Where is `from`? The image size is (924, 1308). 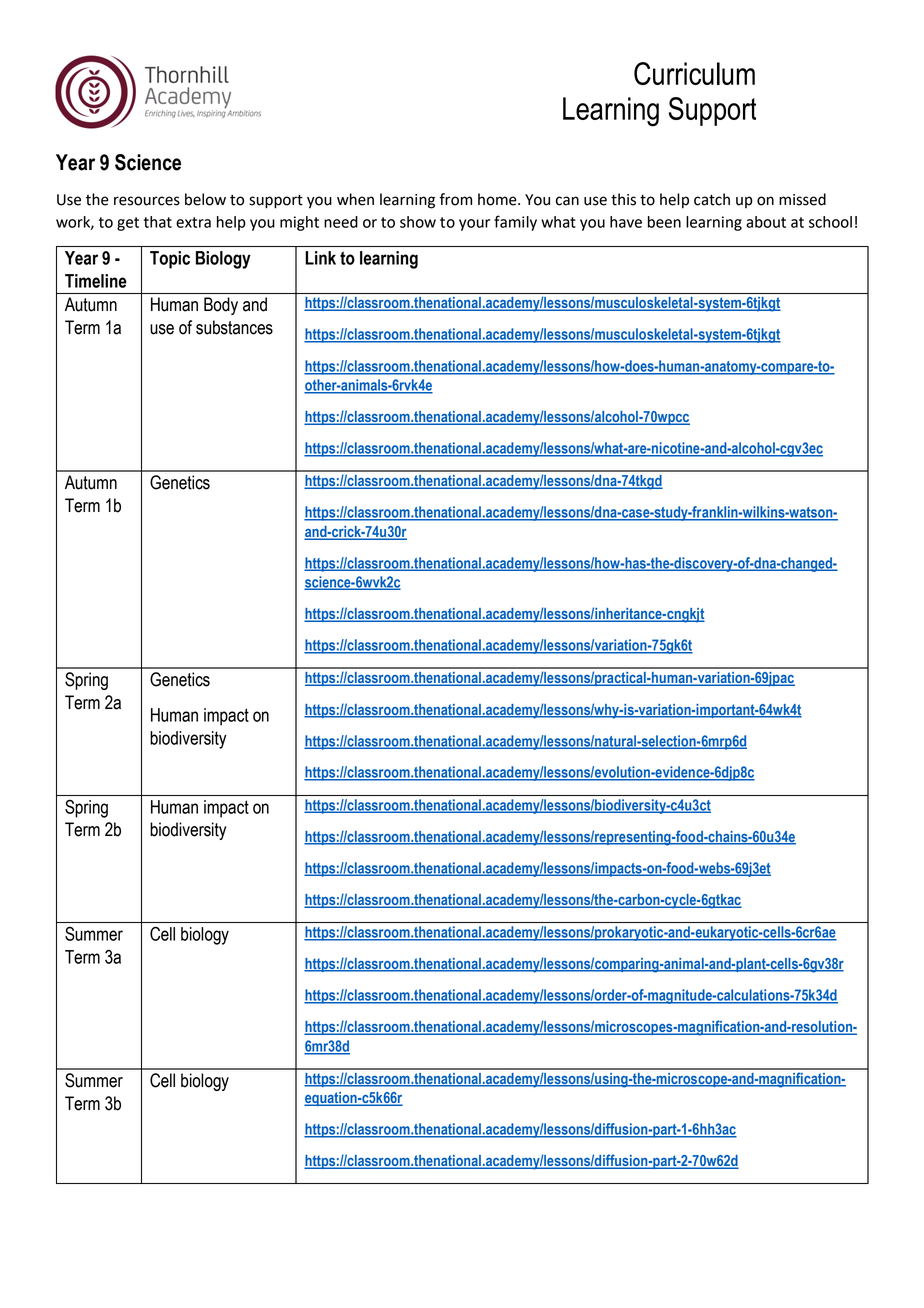
from is located at coordinates (455, 199).
